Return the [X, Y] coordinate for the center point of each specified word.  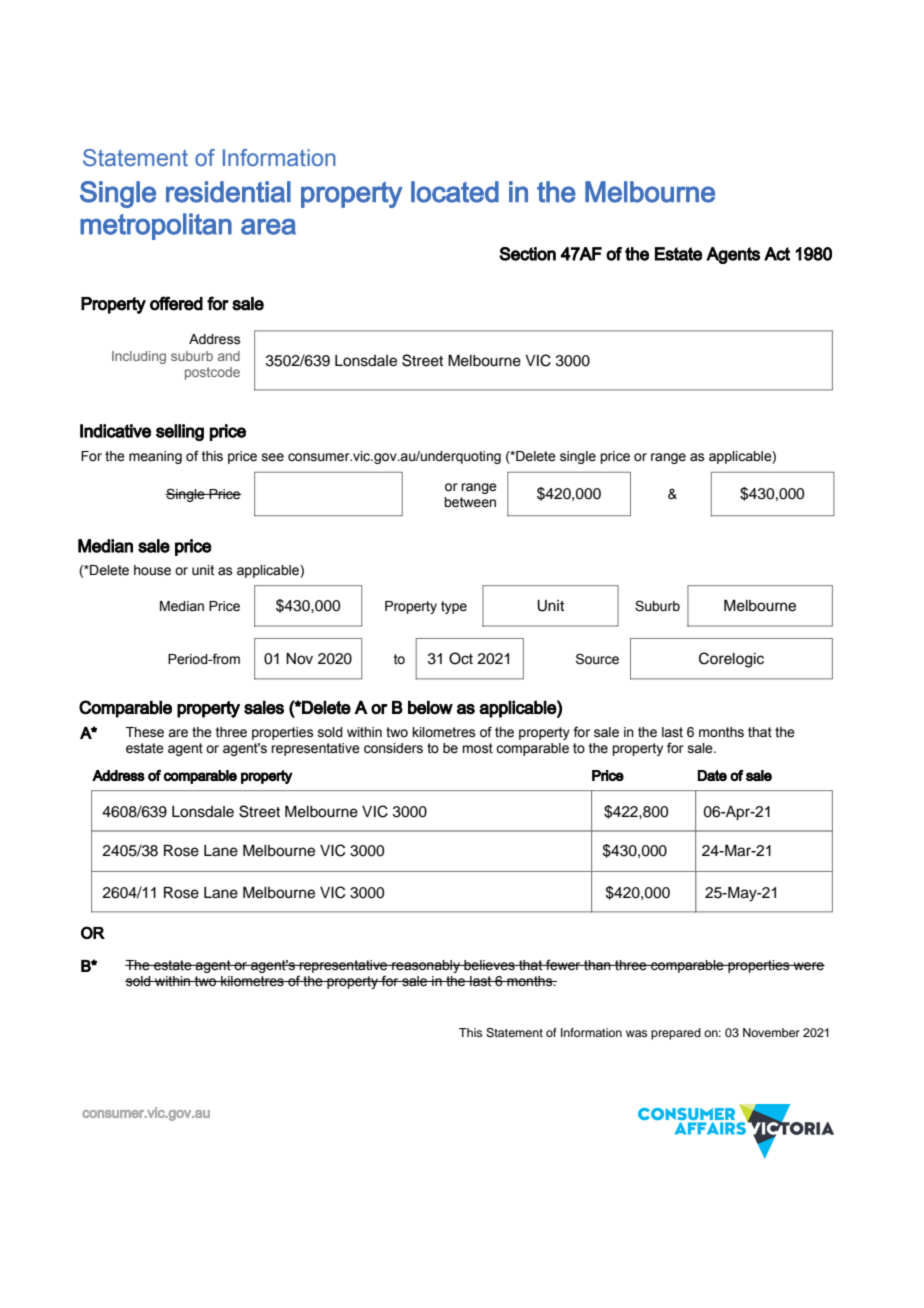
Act [777, 254]
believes [489, 965]
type [454, 607]
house [152, 570]
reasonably [426, 966]
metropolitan [156, 226]
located [455, 192]
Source [597, 659]
